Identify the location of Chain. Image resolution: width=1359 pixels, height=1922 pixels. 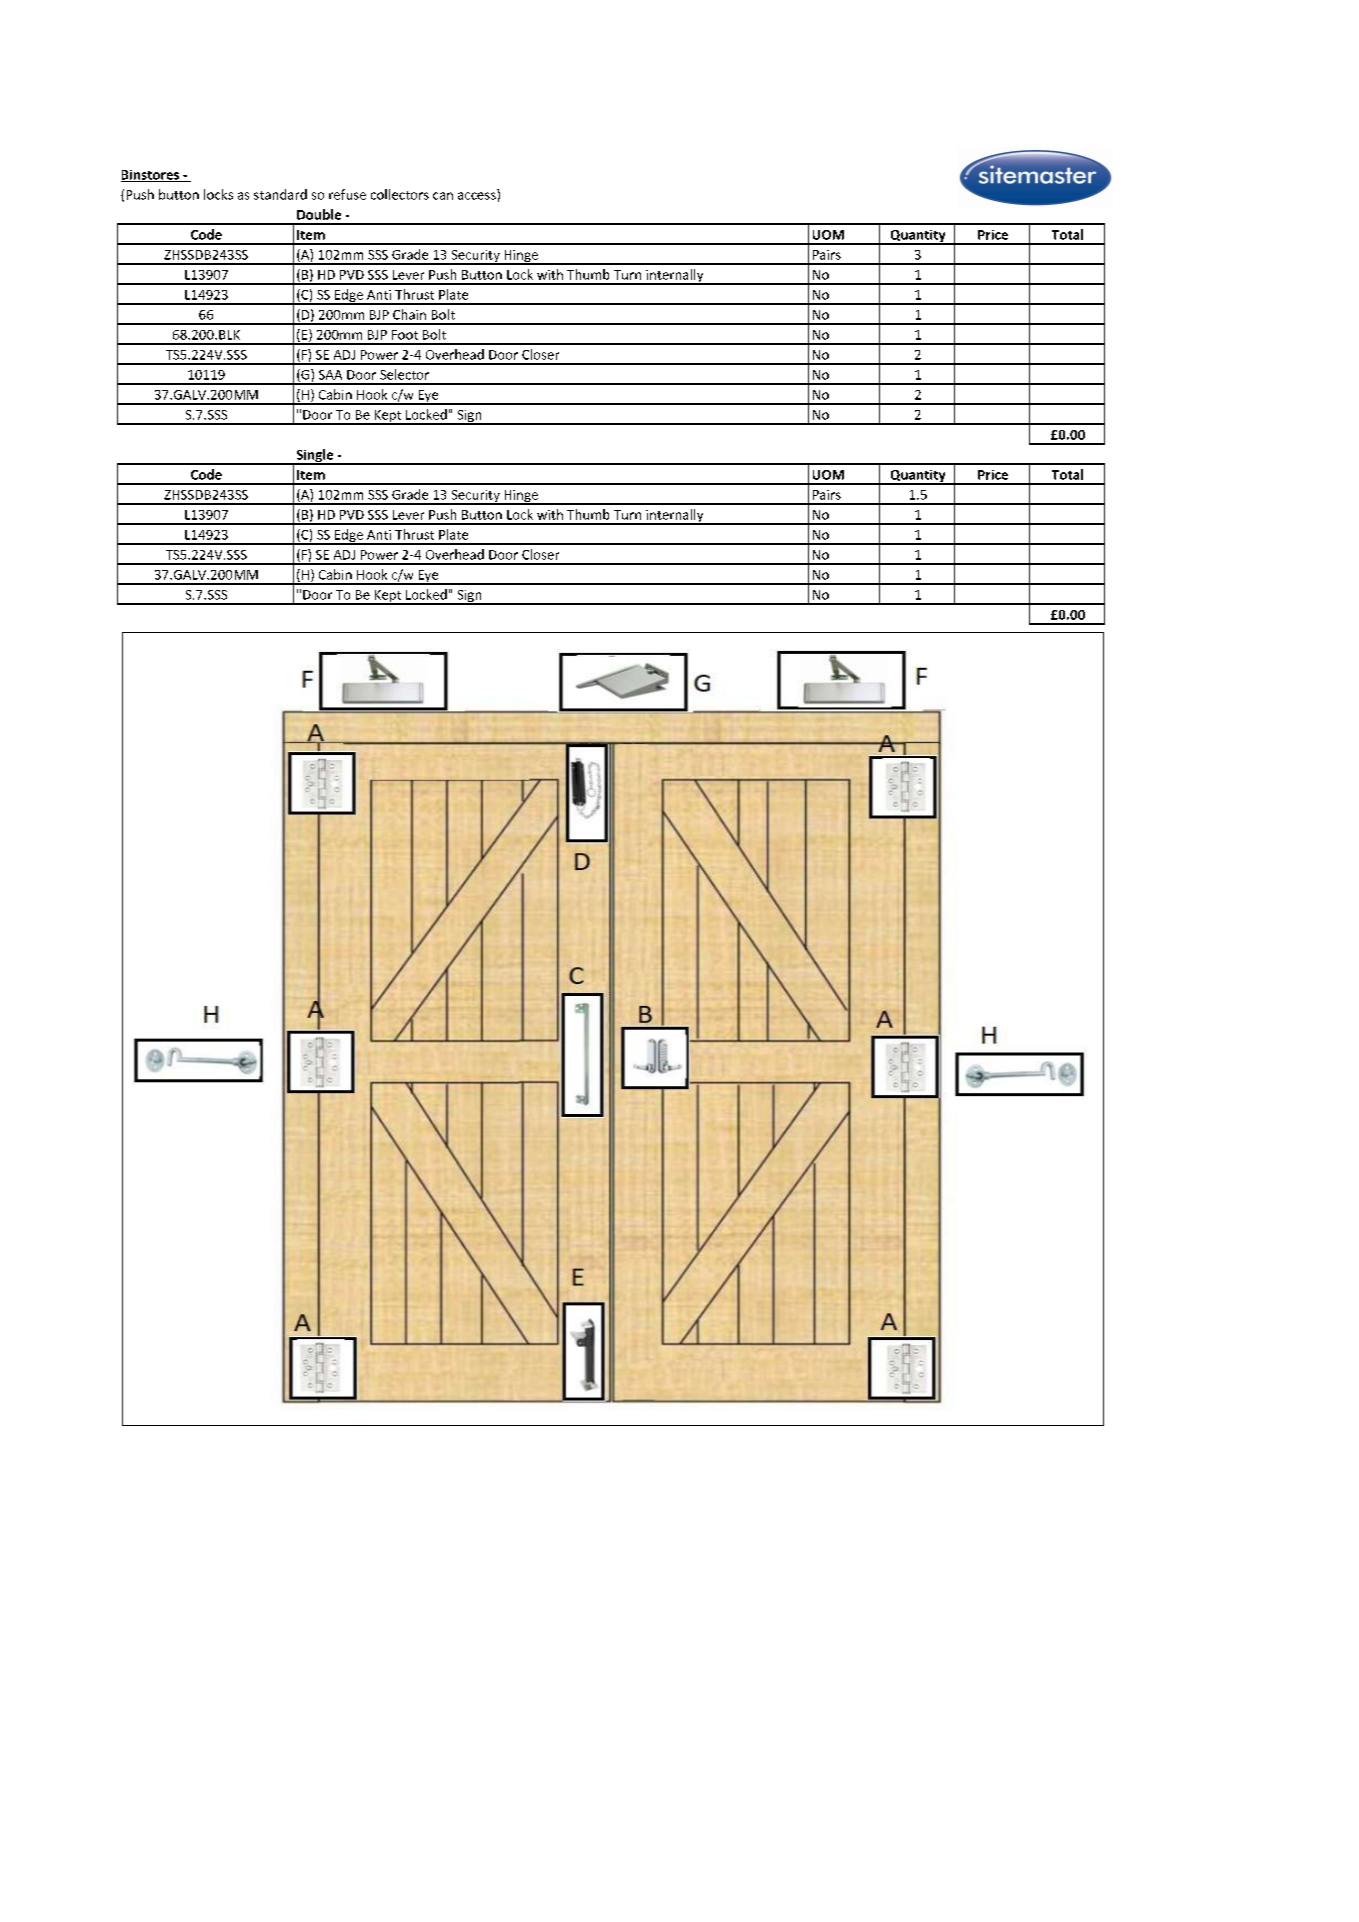
(409, 314).
